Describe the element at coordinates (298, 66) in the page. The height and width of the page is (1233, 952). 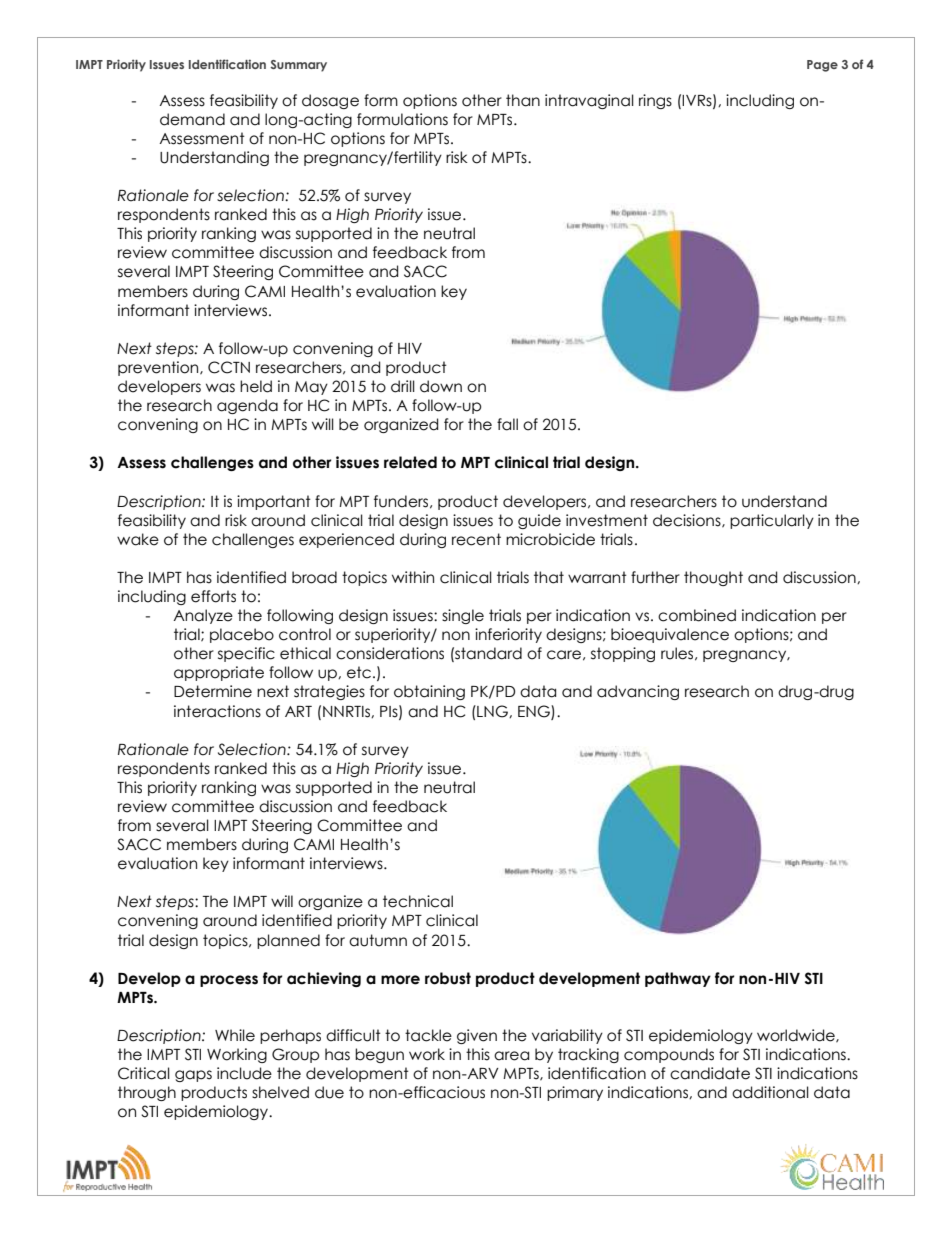
I see `Summary` at that location.
